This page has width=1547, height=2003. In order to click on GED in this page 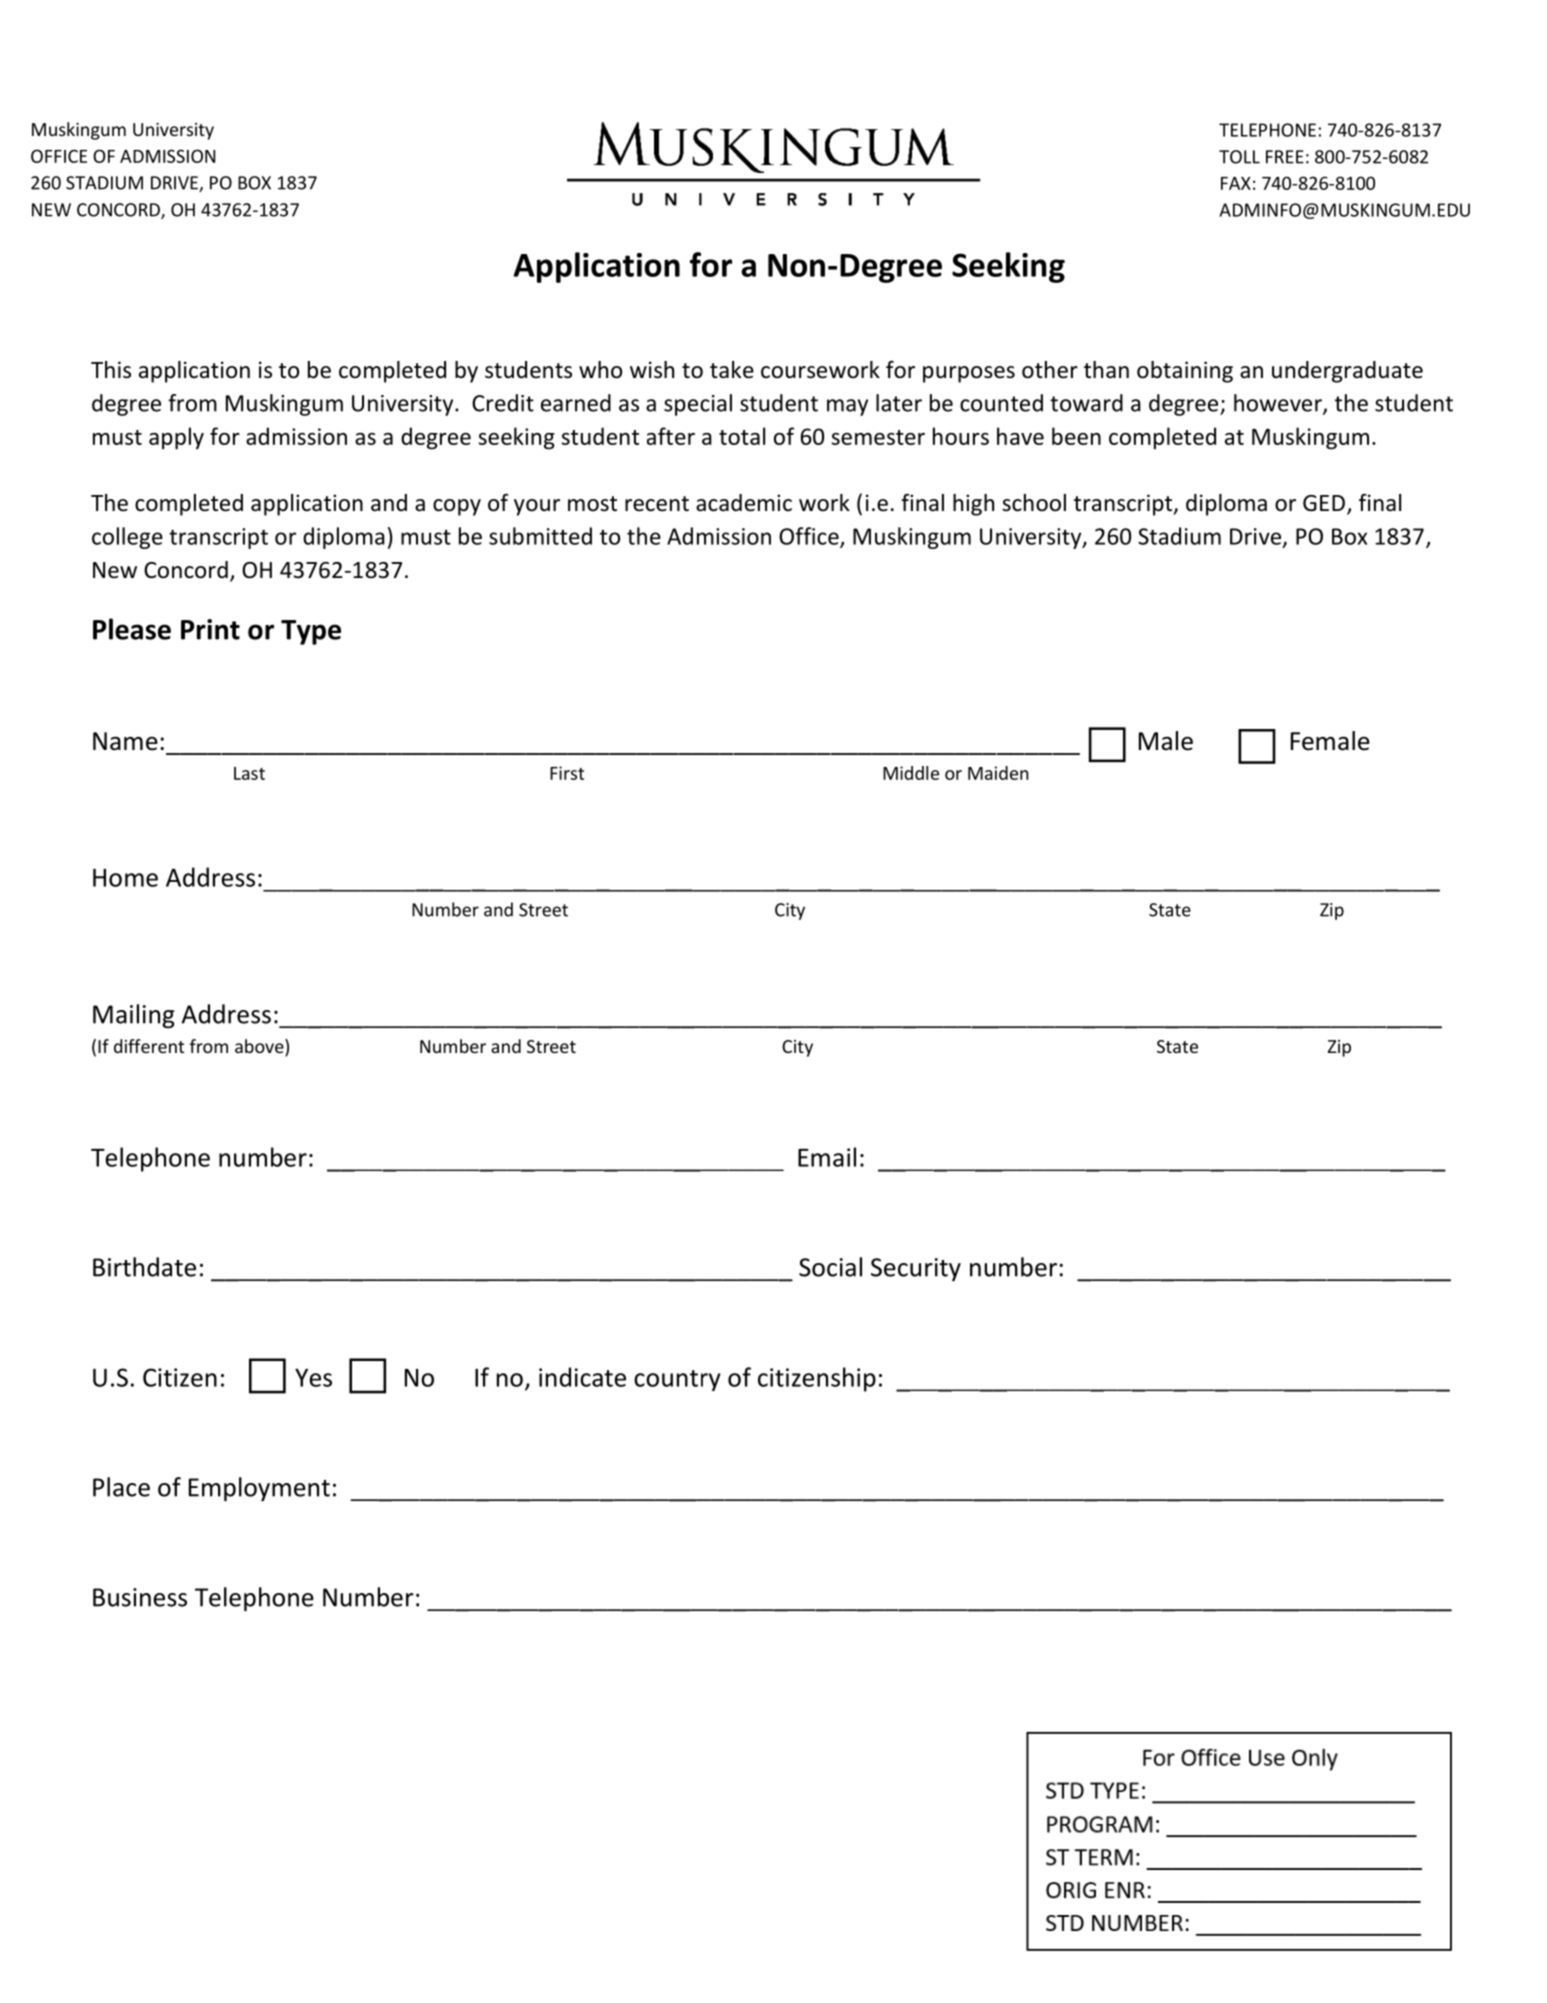, I will do `click(1324, 503)`.
